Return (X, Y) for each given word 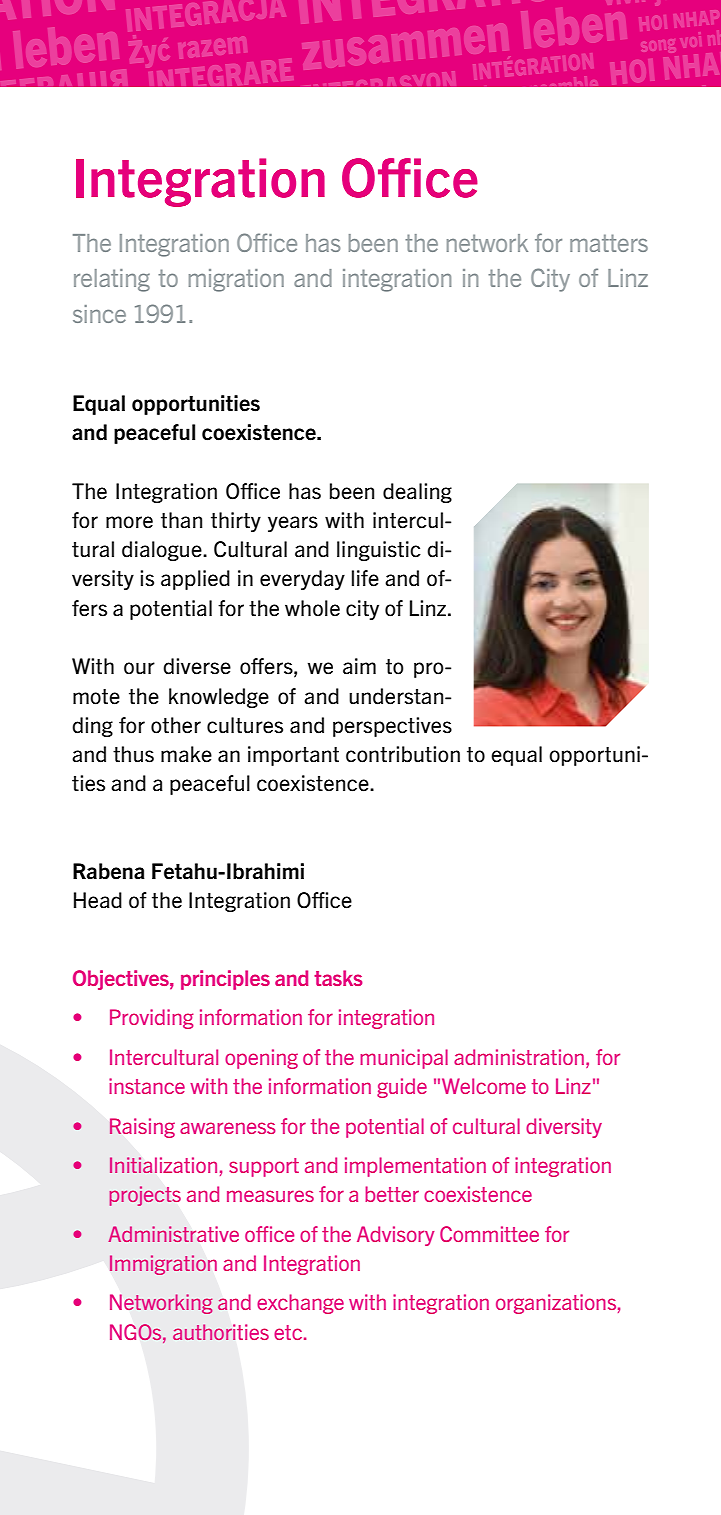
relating (112, 280)
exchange (300, 1304)
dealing (417, 493)
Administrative (174, 1234)
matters (609, 243)
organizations (556, 1304)
